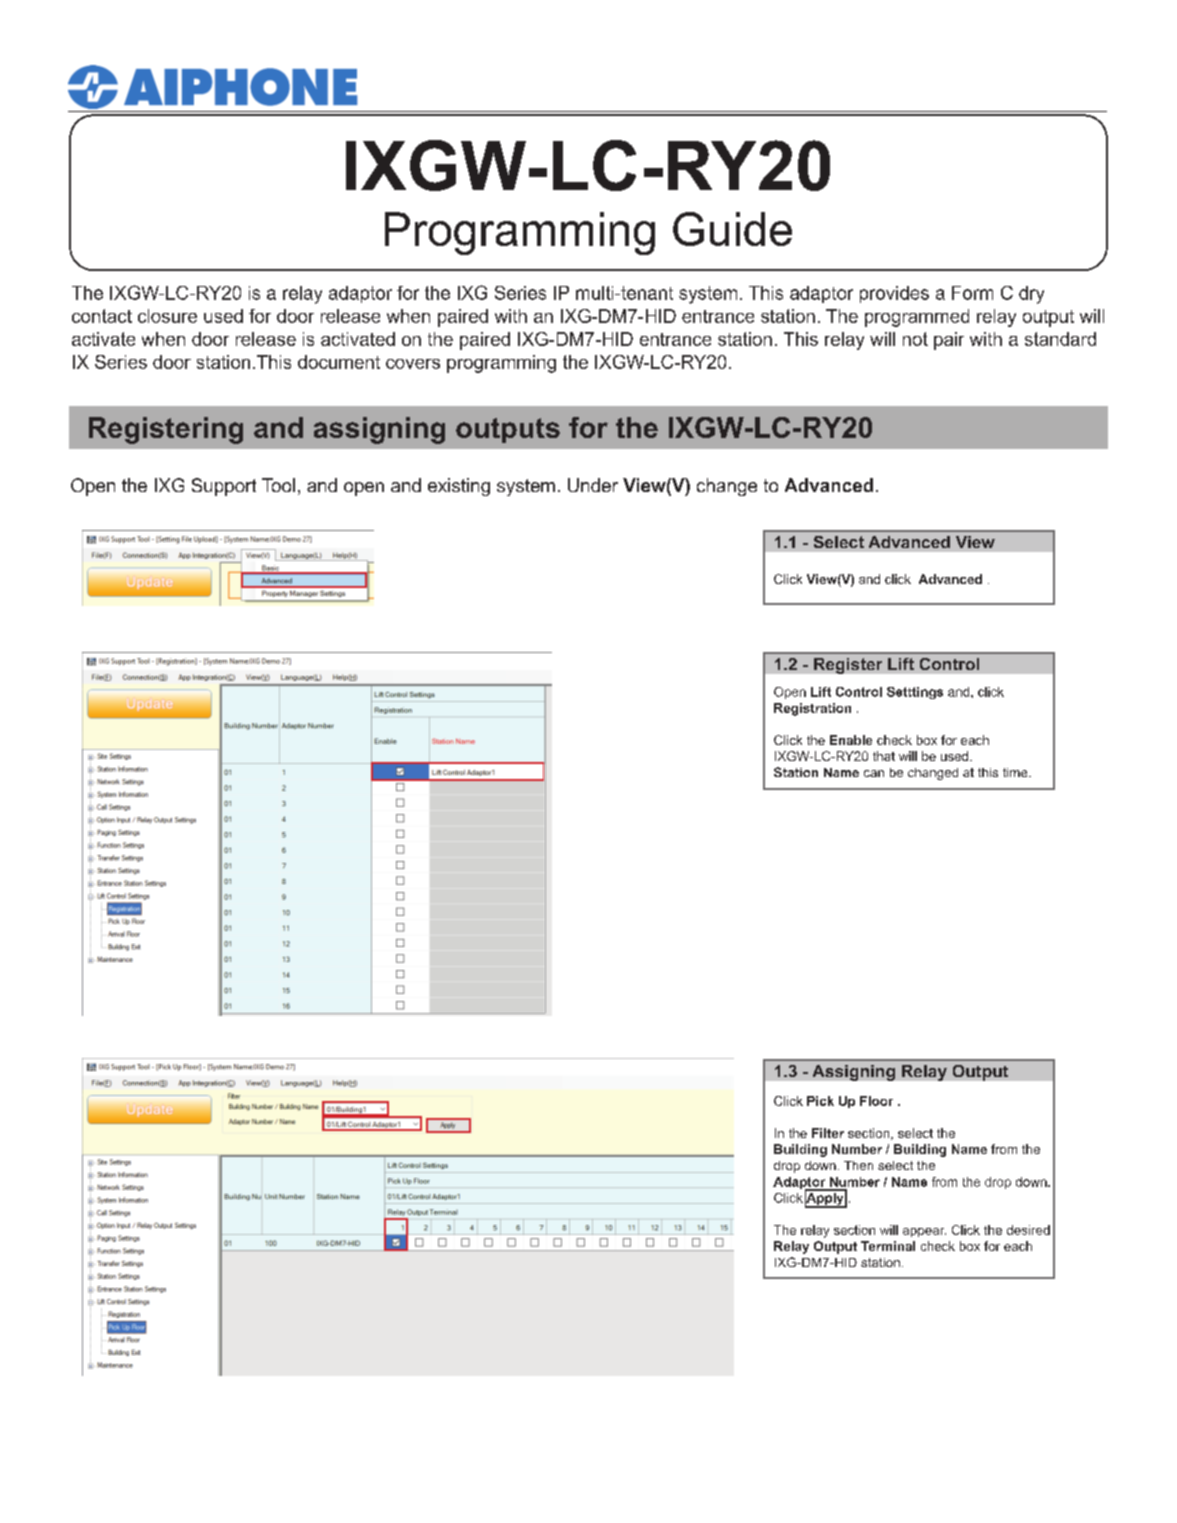 This screenshot has width=1177, height=1523. Describe the element at coordinates (924, 1232) in the screenshot. I see `appear` at that location.
